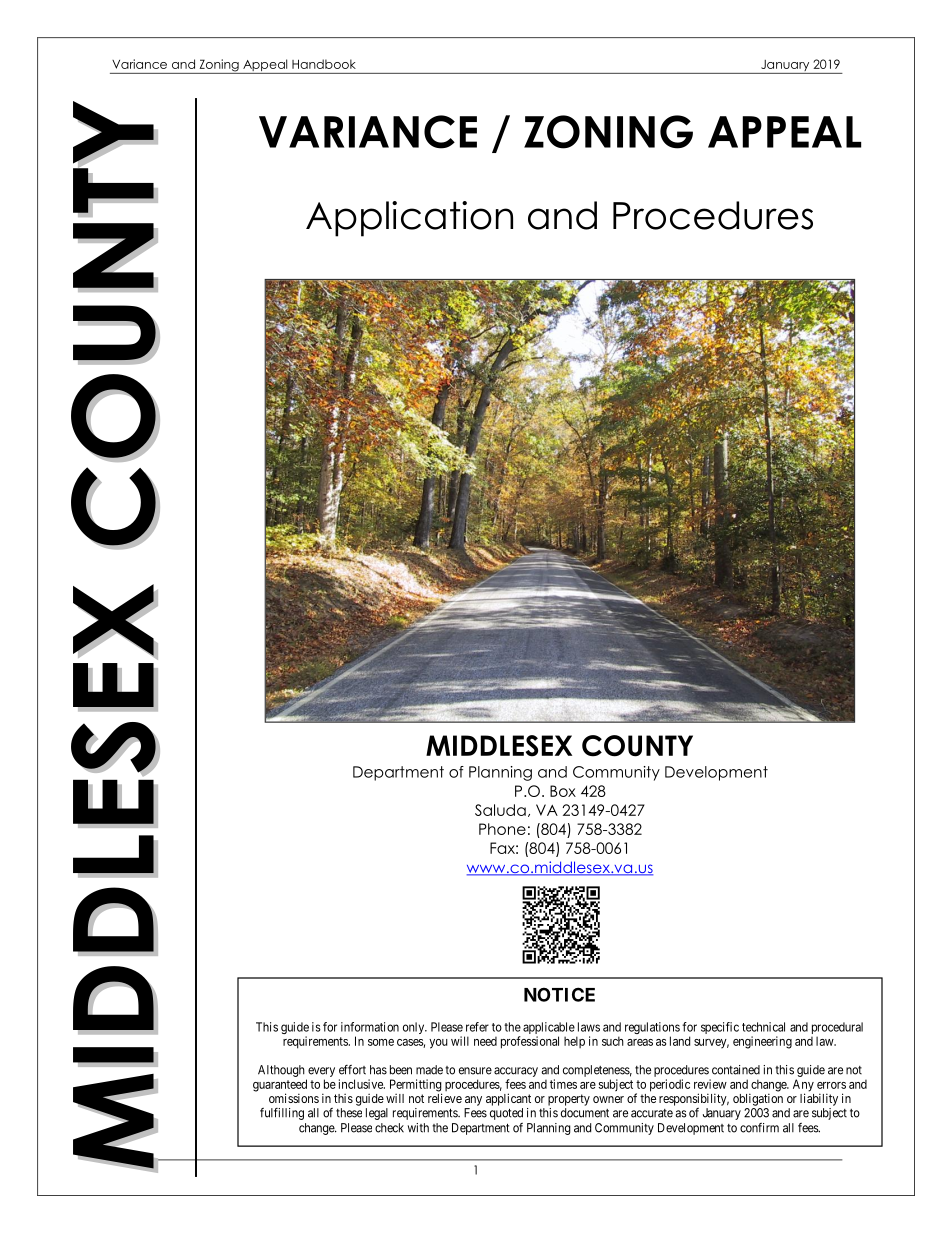 Image resolution: width=952 pixels, height=1233 pixels. What do you see at coordinates (563, 791) in the page?
I see `Box` at bounding box center [563, 791].
